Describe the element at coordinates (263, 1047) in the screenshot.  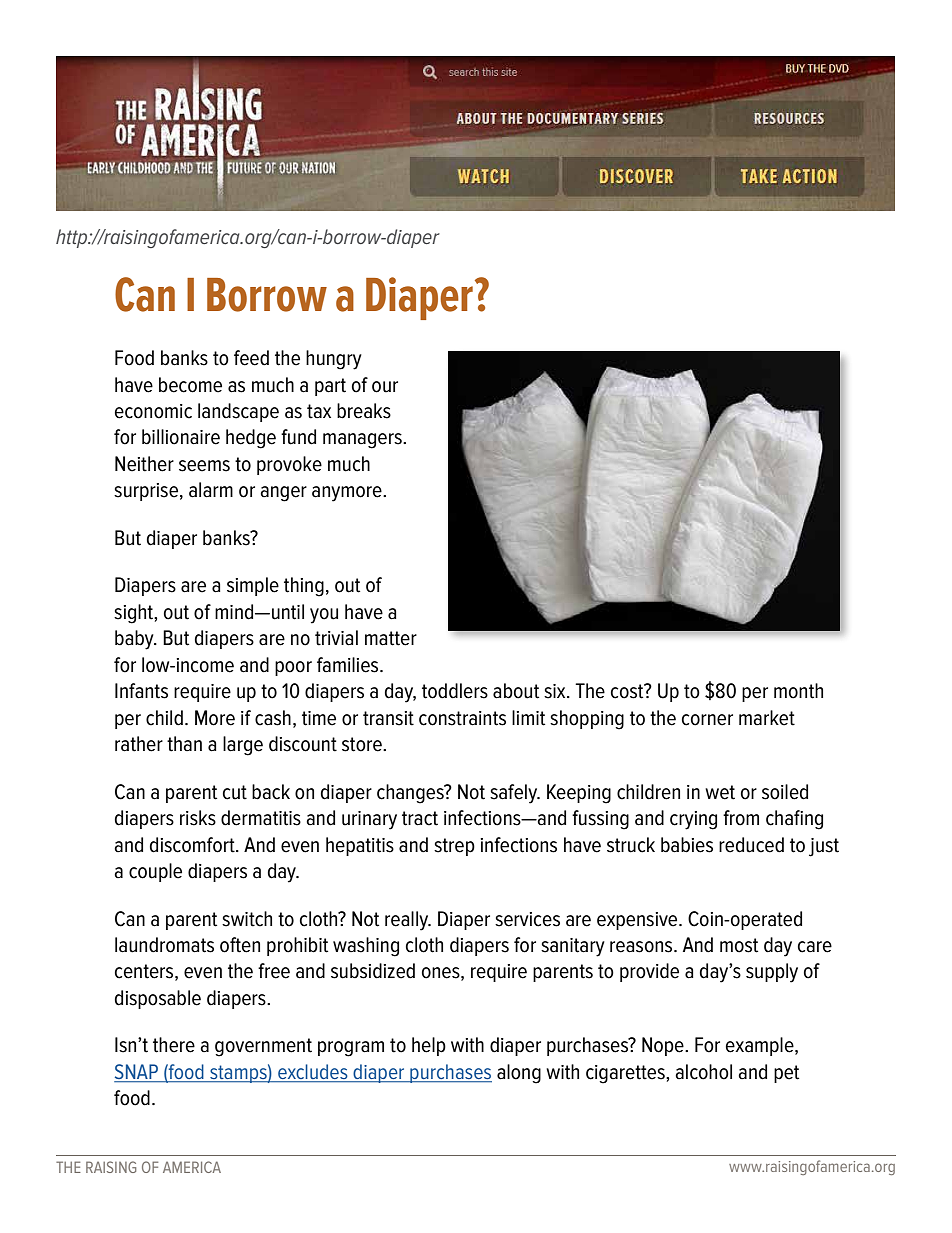
I see `government` at that location.
